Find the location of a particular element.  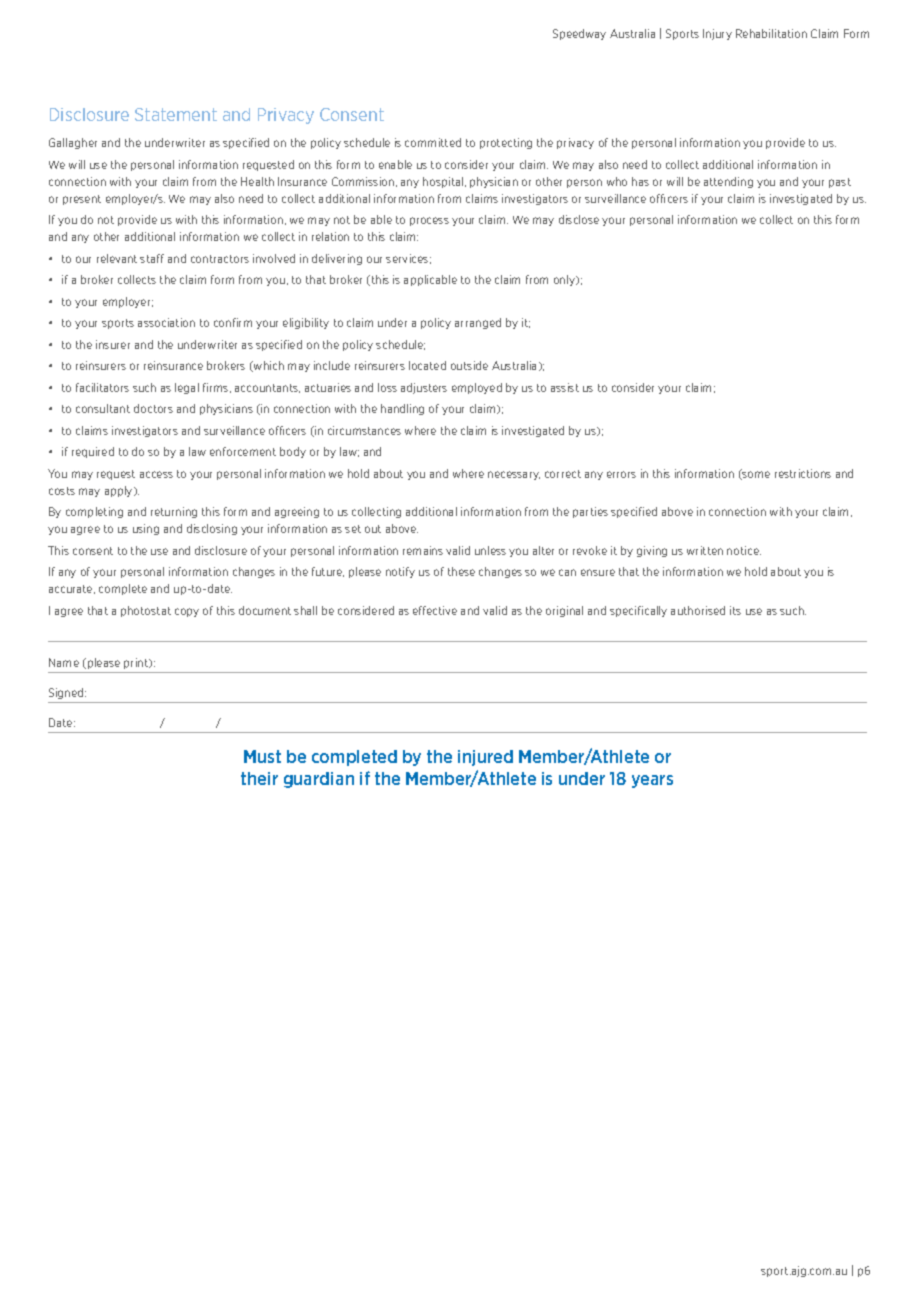

restrictions is located at coordinates (803, 473).
